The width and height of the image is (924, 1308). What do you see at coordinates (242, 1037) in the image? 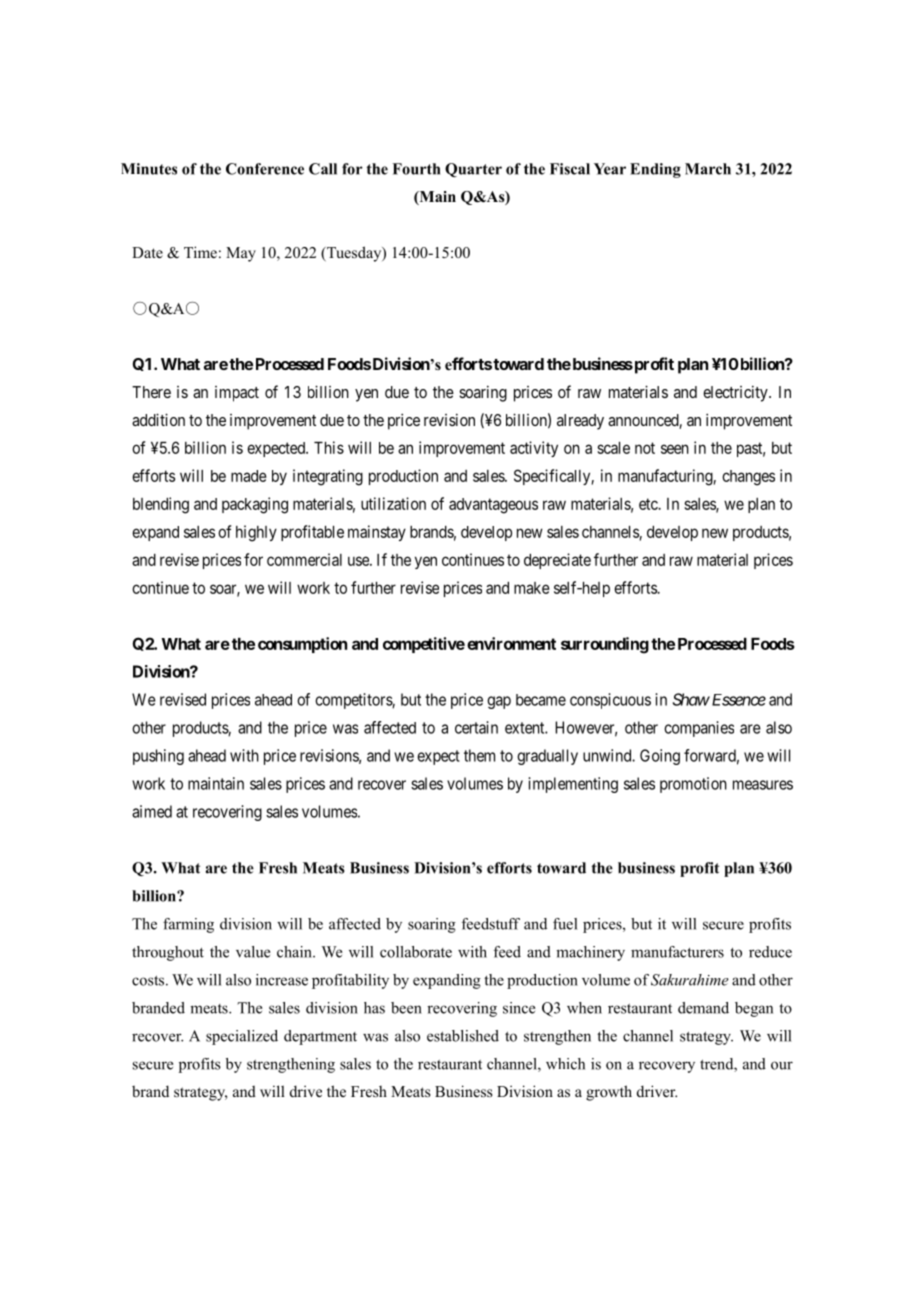
I see `specialized` at bounding box center [242, 1037].
